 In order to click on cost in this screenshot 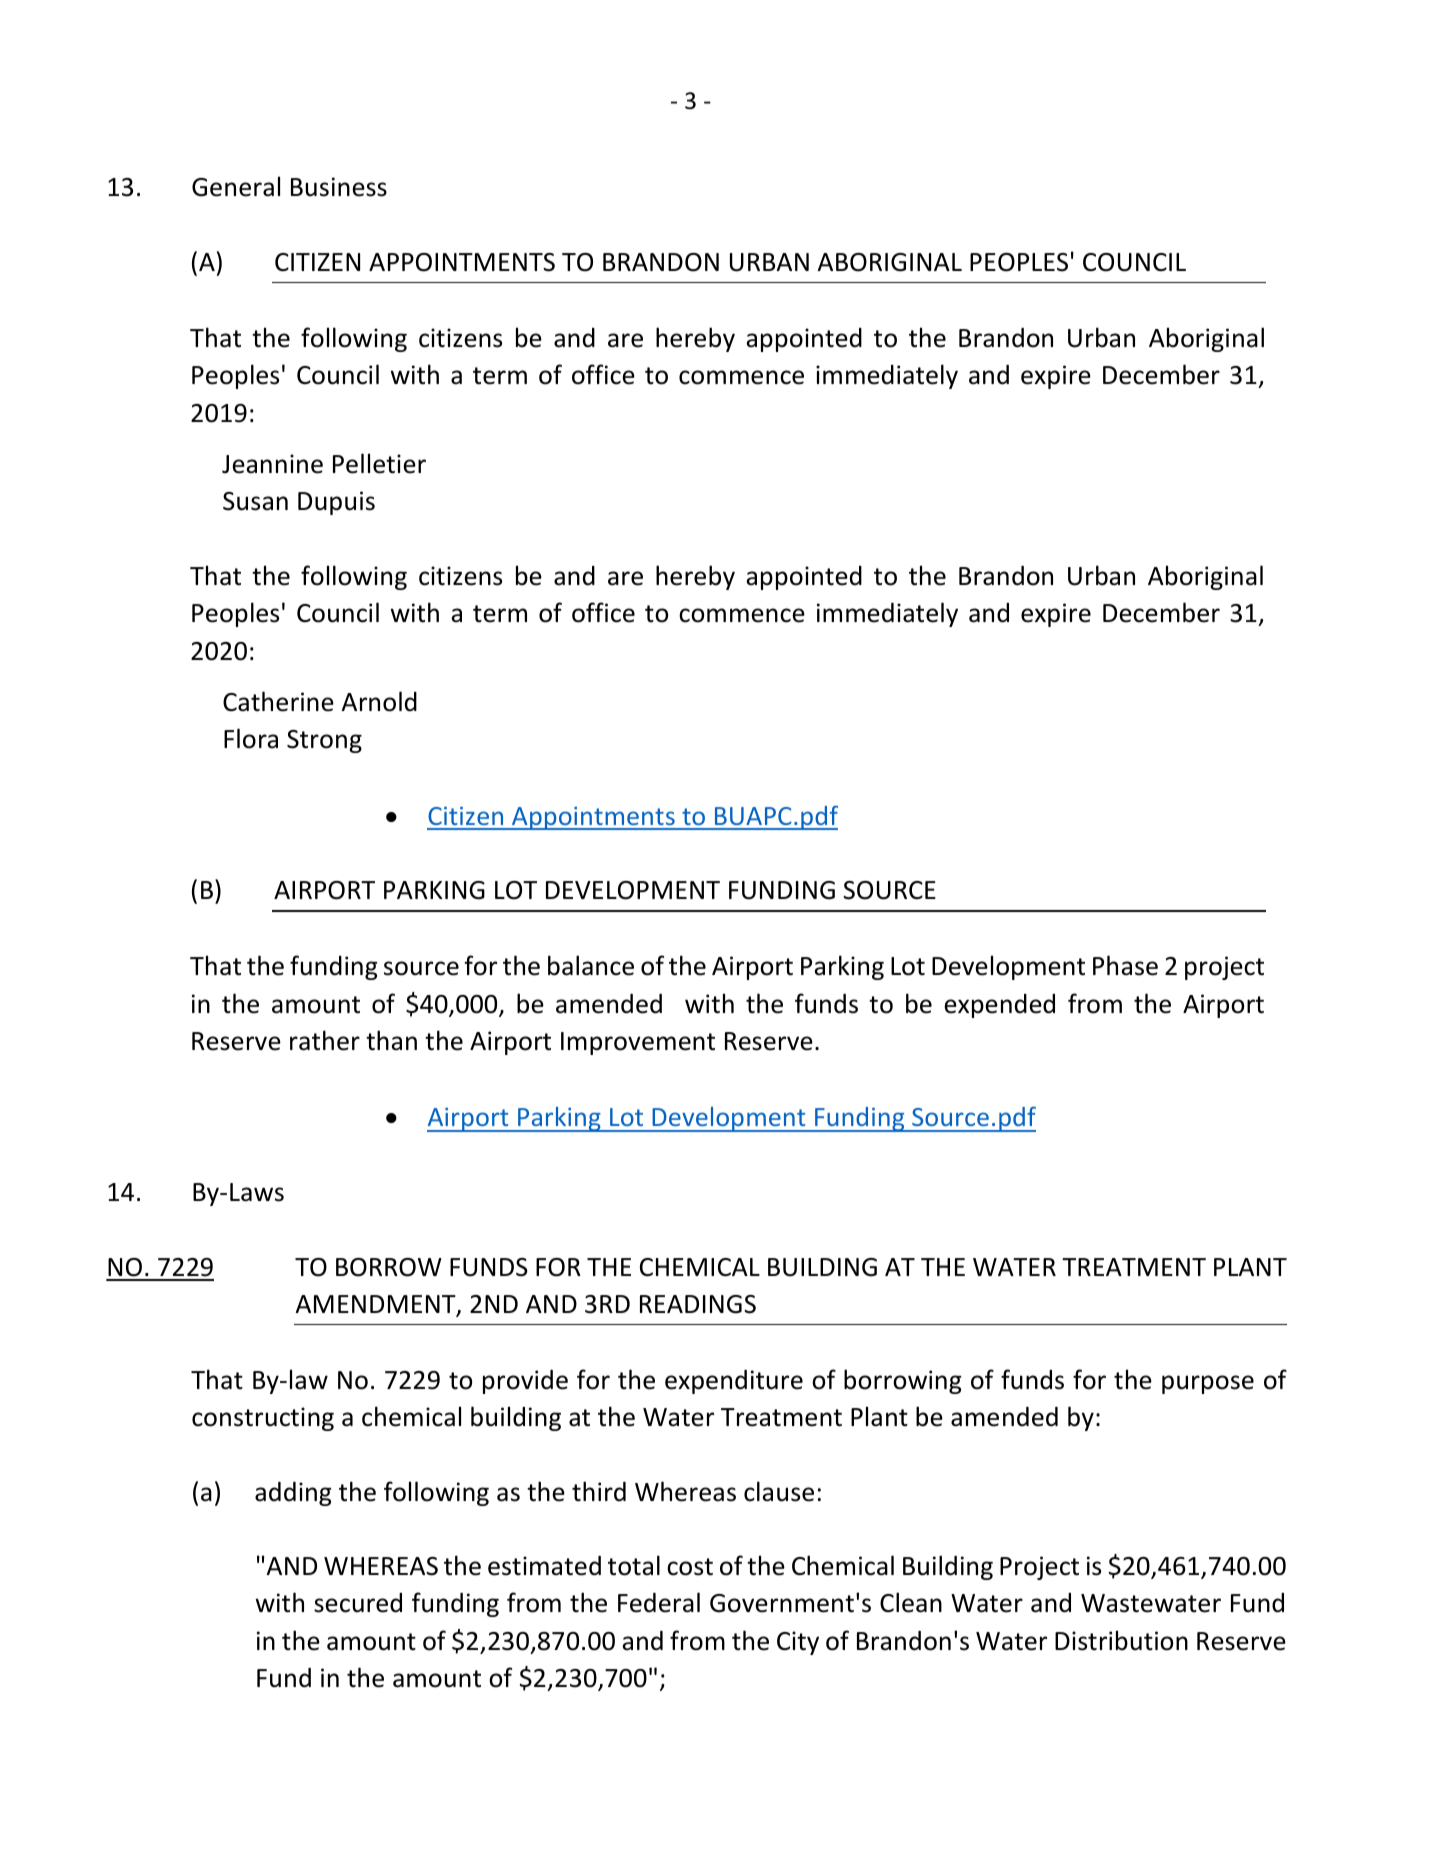, I will do `click(690, 1567)`.
